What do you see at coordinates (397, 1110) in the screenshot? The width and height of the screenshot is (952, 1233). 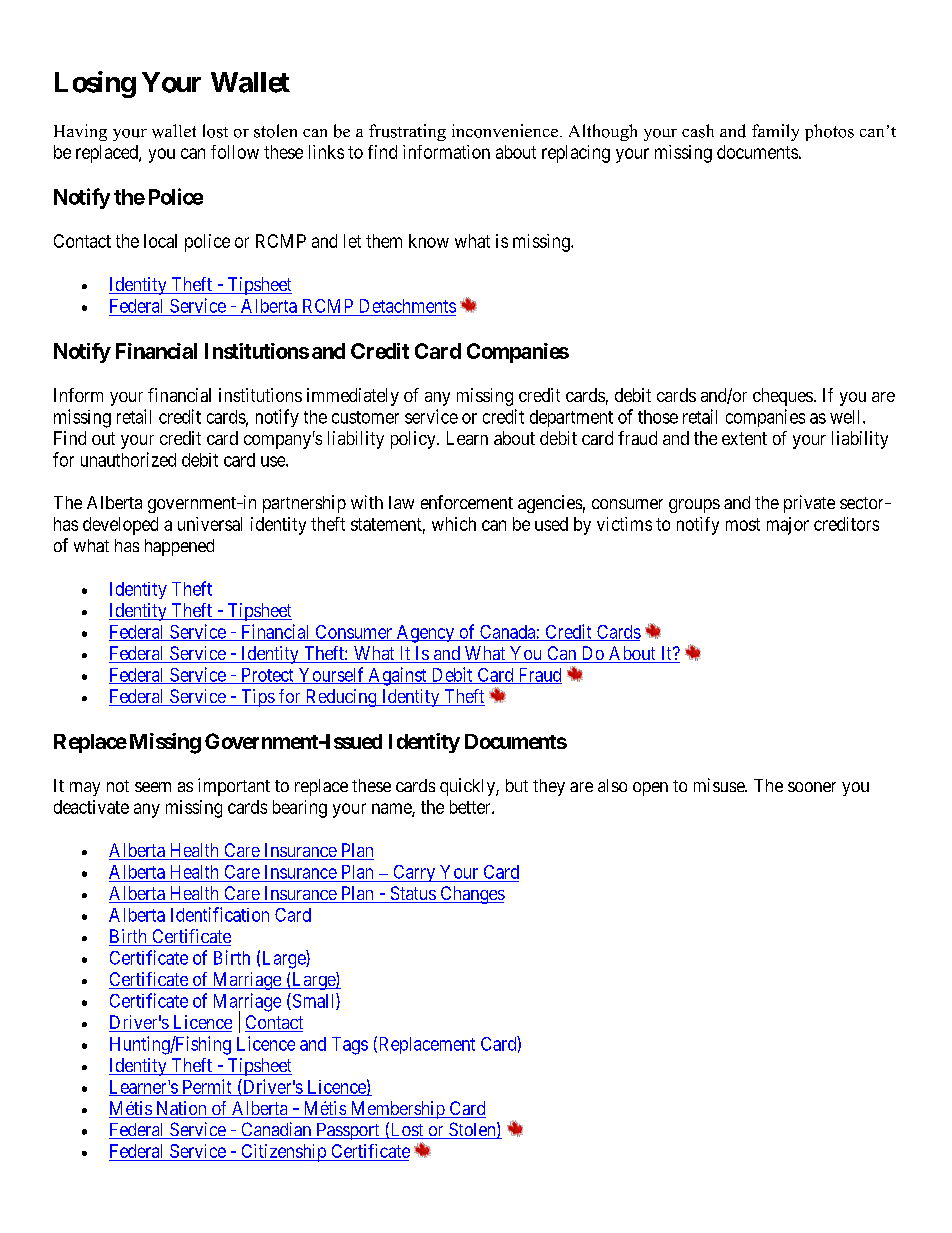 I see `Membership` at bounding box center [397, 1110].
